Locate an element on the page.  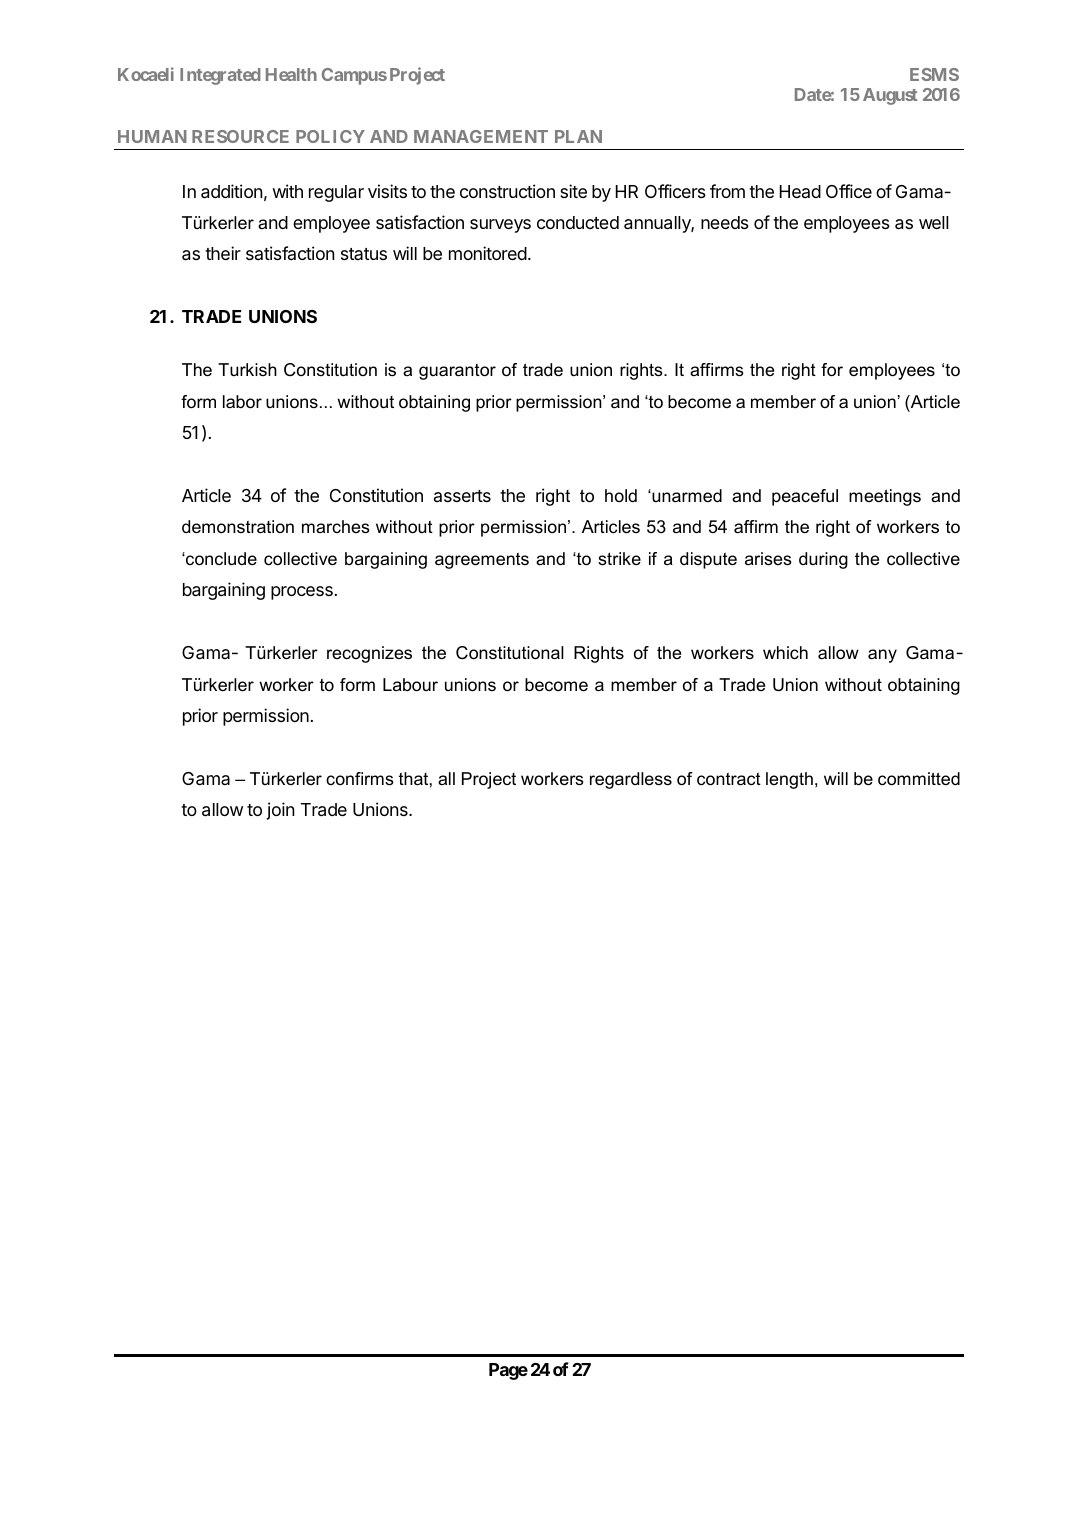
peaceful is located at coordinates (805, 497).
